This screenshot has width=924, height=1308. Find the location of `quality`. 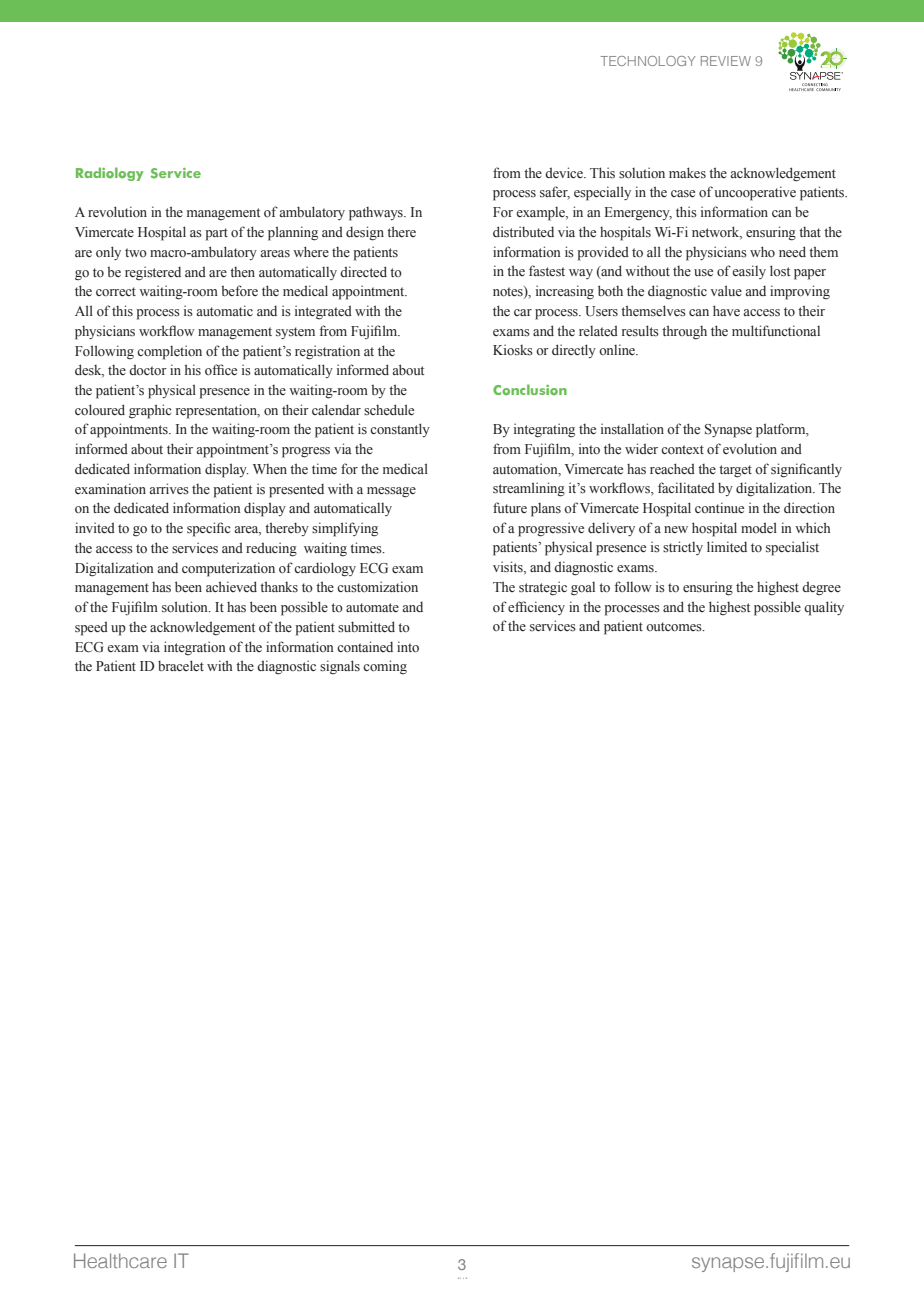

quality is located at coordinates (824, 608).
